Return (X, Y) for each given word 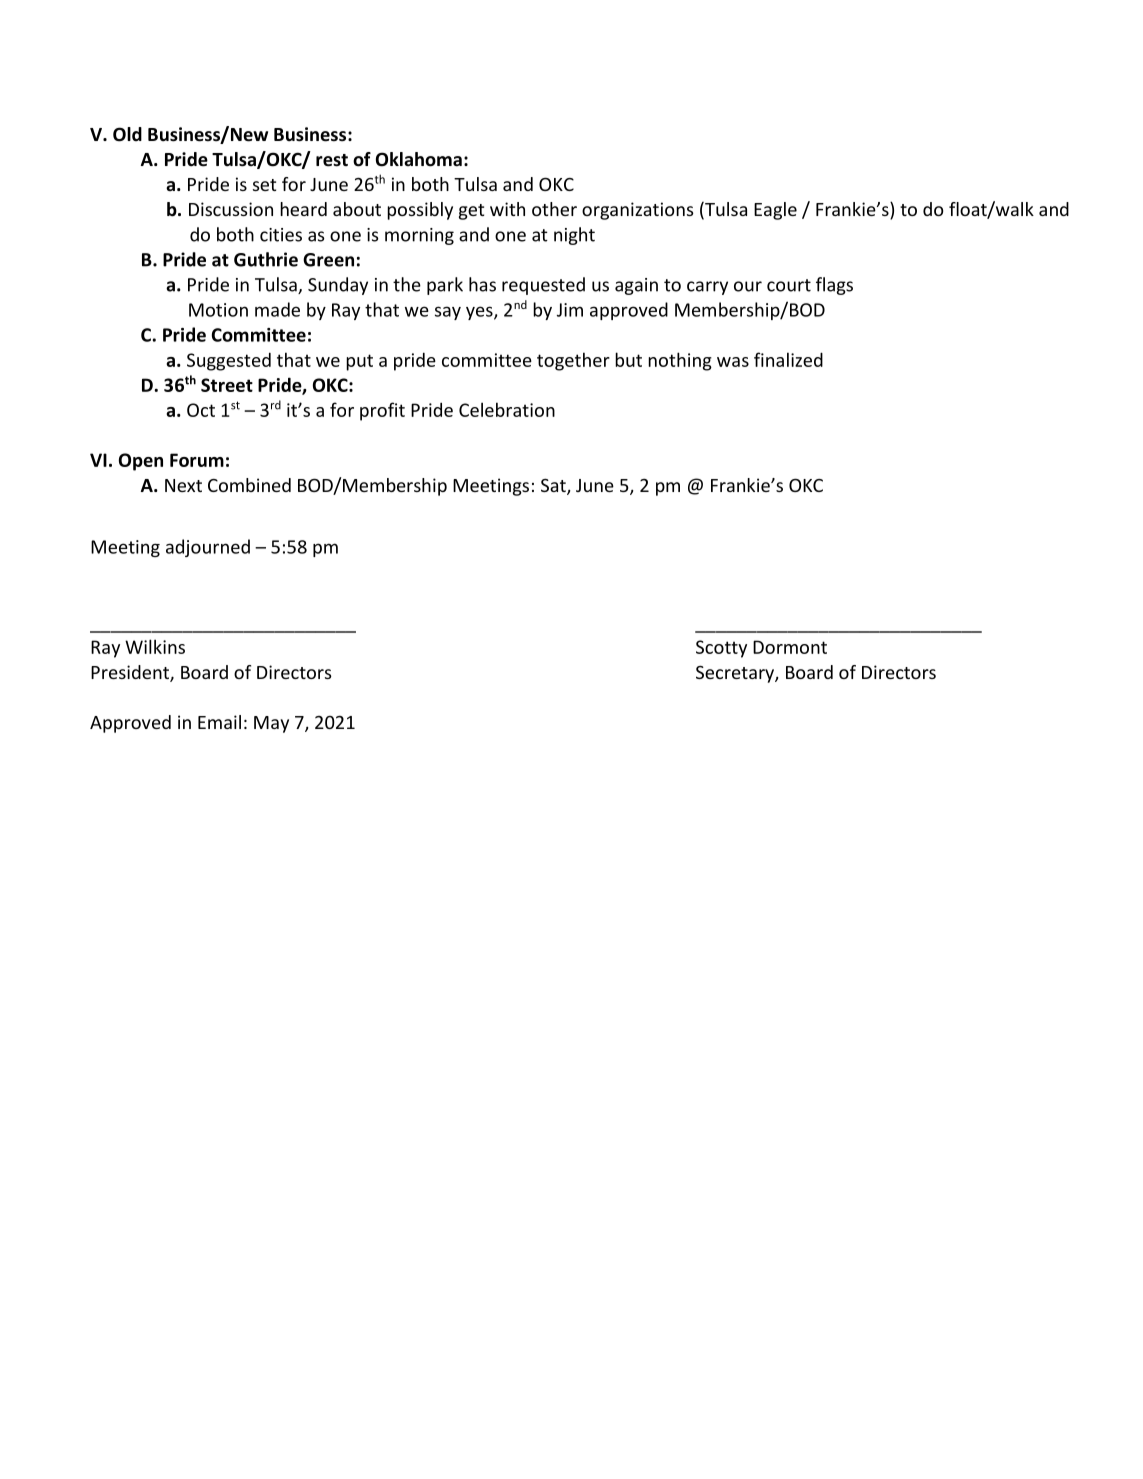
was (733, 362)
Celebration (507, 409)
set (264, 185)
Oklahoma (419, 159)
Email (219, 722)
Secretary (736, 674)
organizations (638, 211)
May (271, 724)
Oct (201, 410)
